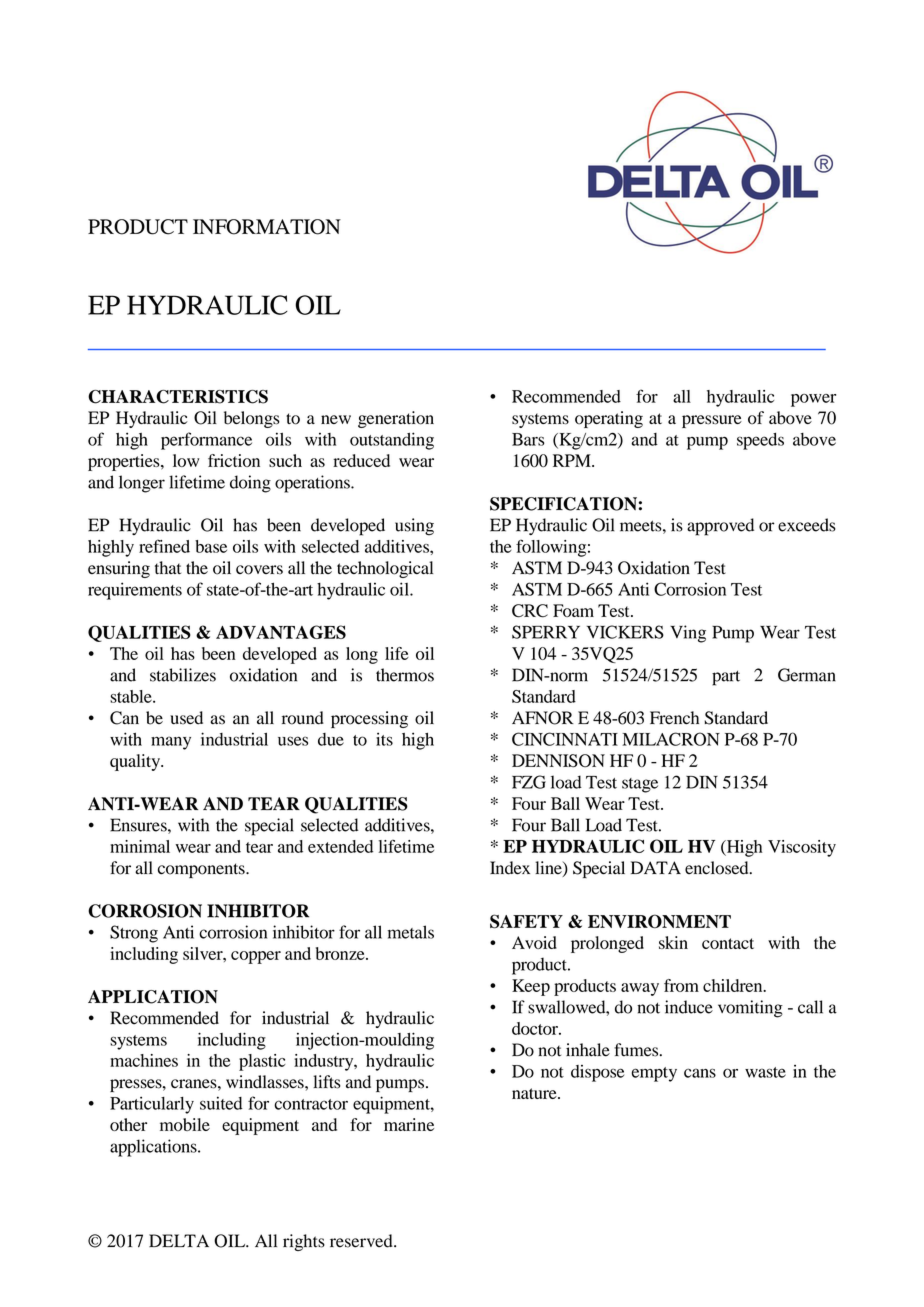 The image size is (924, 1307). Describe the element at coordinates (813, 400) in the screenshot. I see `power` at that location.
